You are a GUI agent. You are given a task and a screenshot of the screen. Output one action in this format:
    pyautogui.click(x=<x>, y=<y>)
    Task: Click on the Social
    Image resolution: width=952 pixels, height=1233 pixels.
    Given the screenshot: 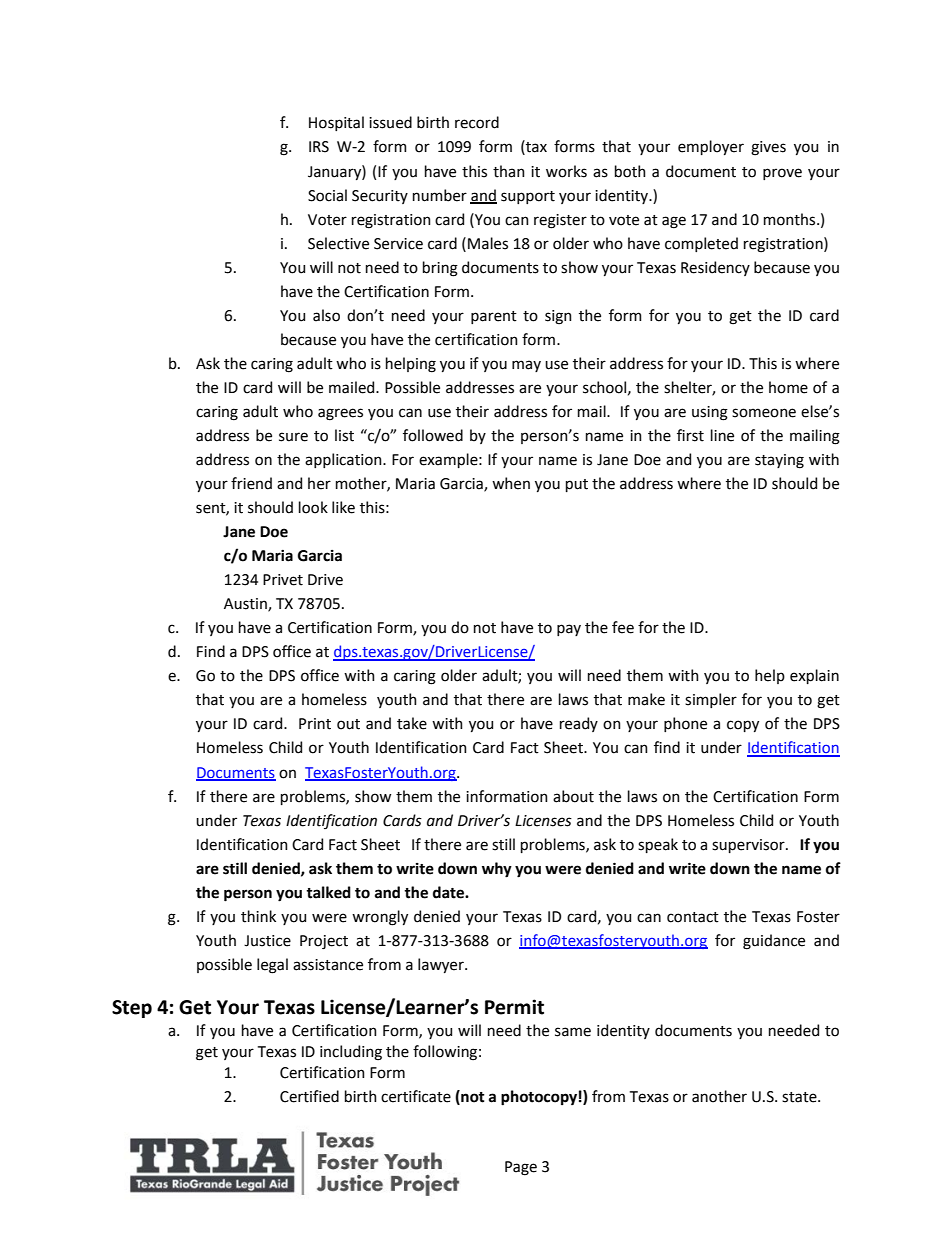 What is the action you would take?
    pyautogui.click(x=327, y=195)
